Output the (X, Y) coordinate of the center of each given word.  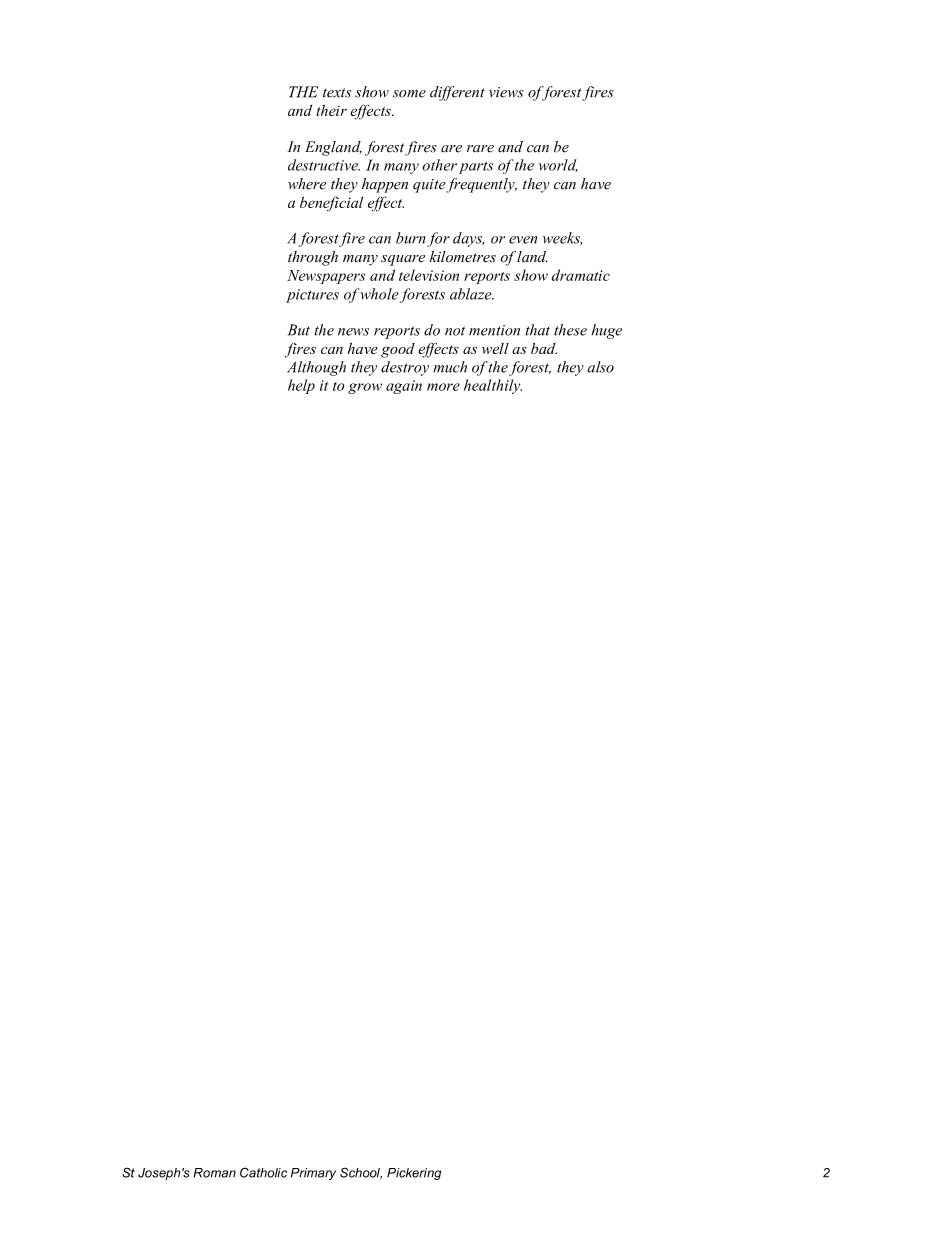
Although (316, 368)
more (443, 387)
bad (544, 348)
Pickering (414, 1174)
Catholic (263, 1172)
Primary (313, 1174)
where (307, 184)
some (409, 94)
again (404, 387)
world (558, 165)
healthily (493, 386)
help (301, 386)
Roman (214, 1173)
